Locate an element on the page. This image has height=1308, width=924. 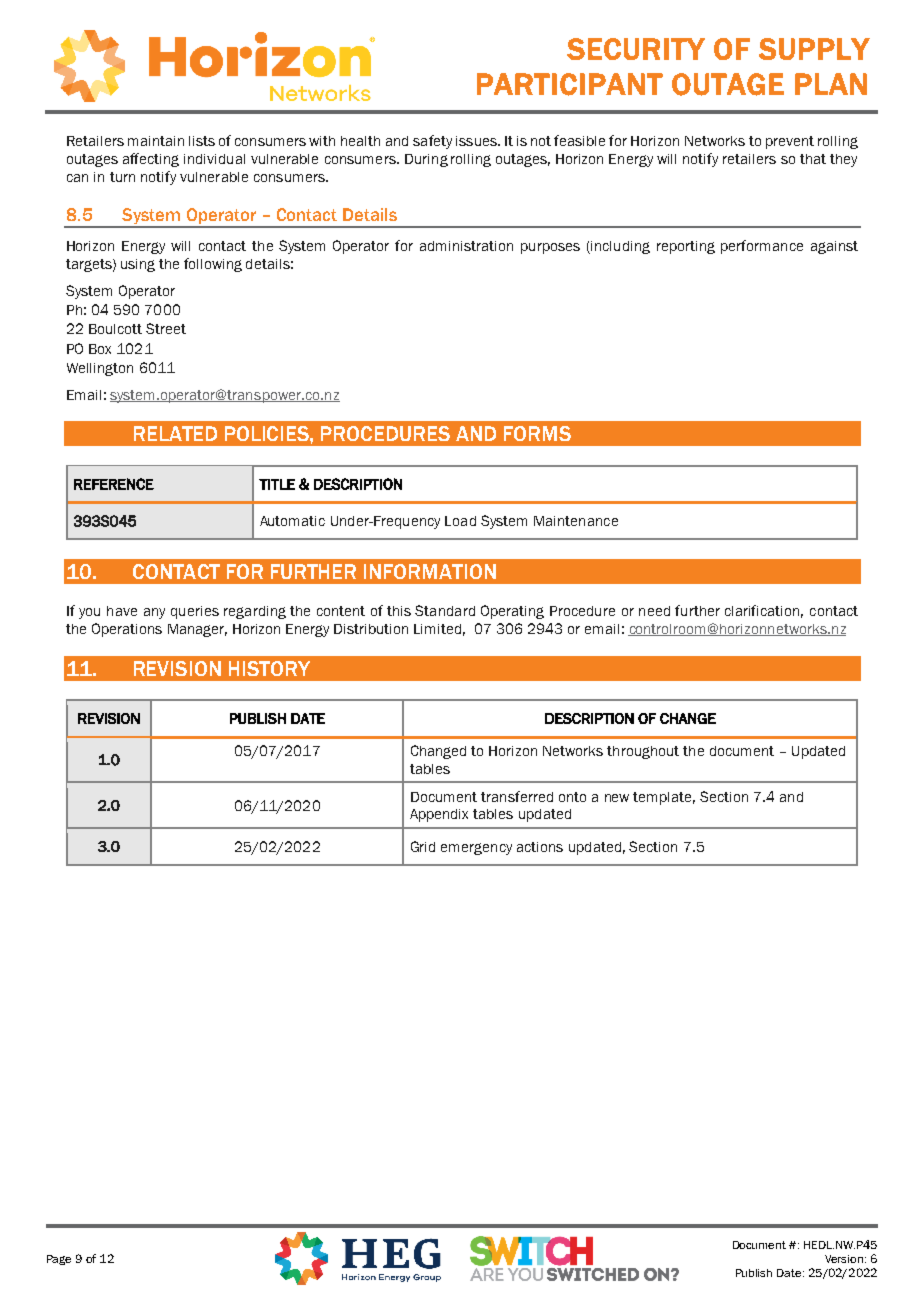
Standard is located at coordinates (445, 610).
